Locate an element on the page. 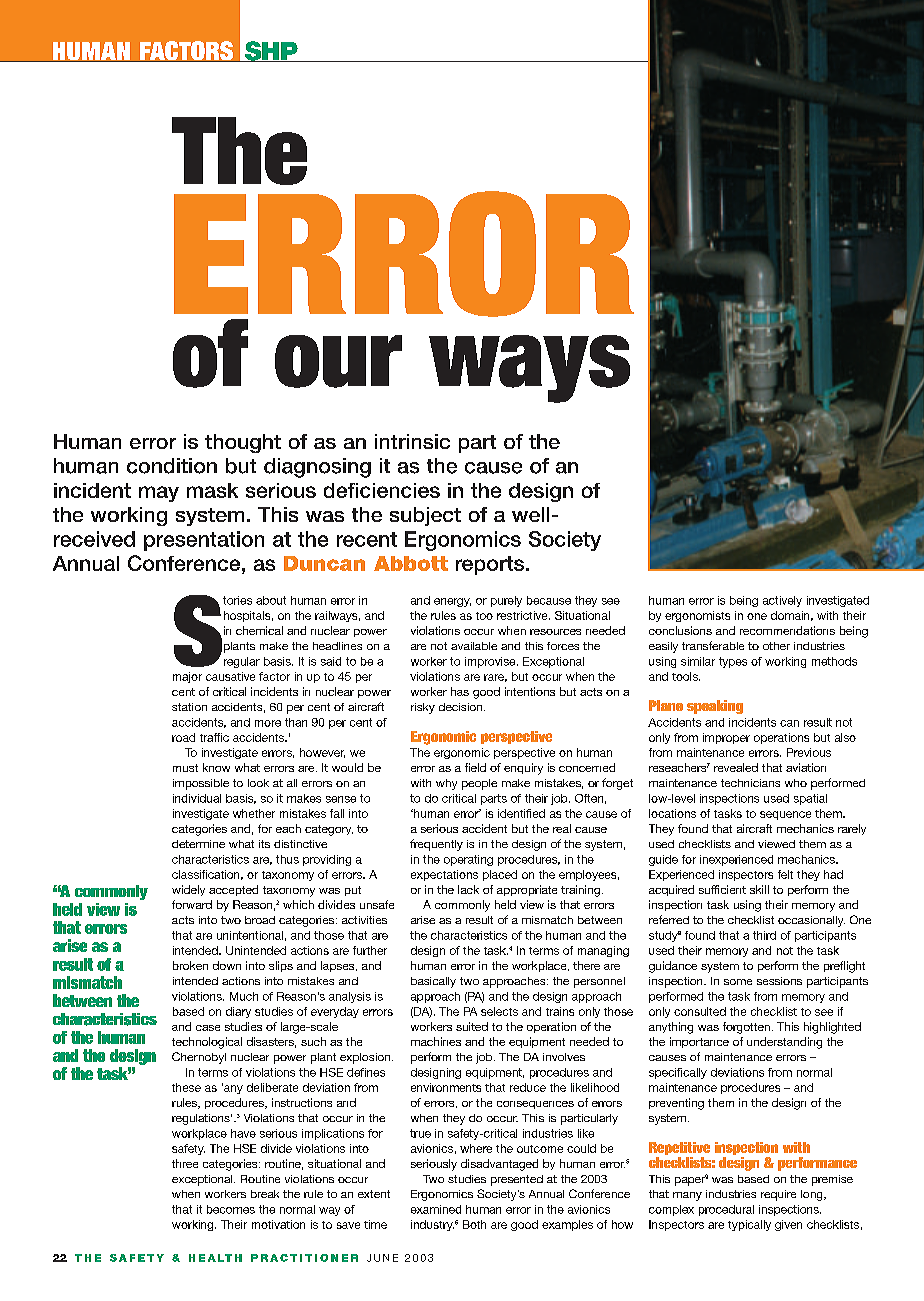 This document has width=924, height=1301. more is located at coordinates (268, 723).
